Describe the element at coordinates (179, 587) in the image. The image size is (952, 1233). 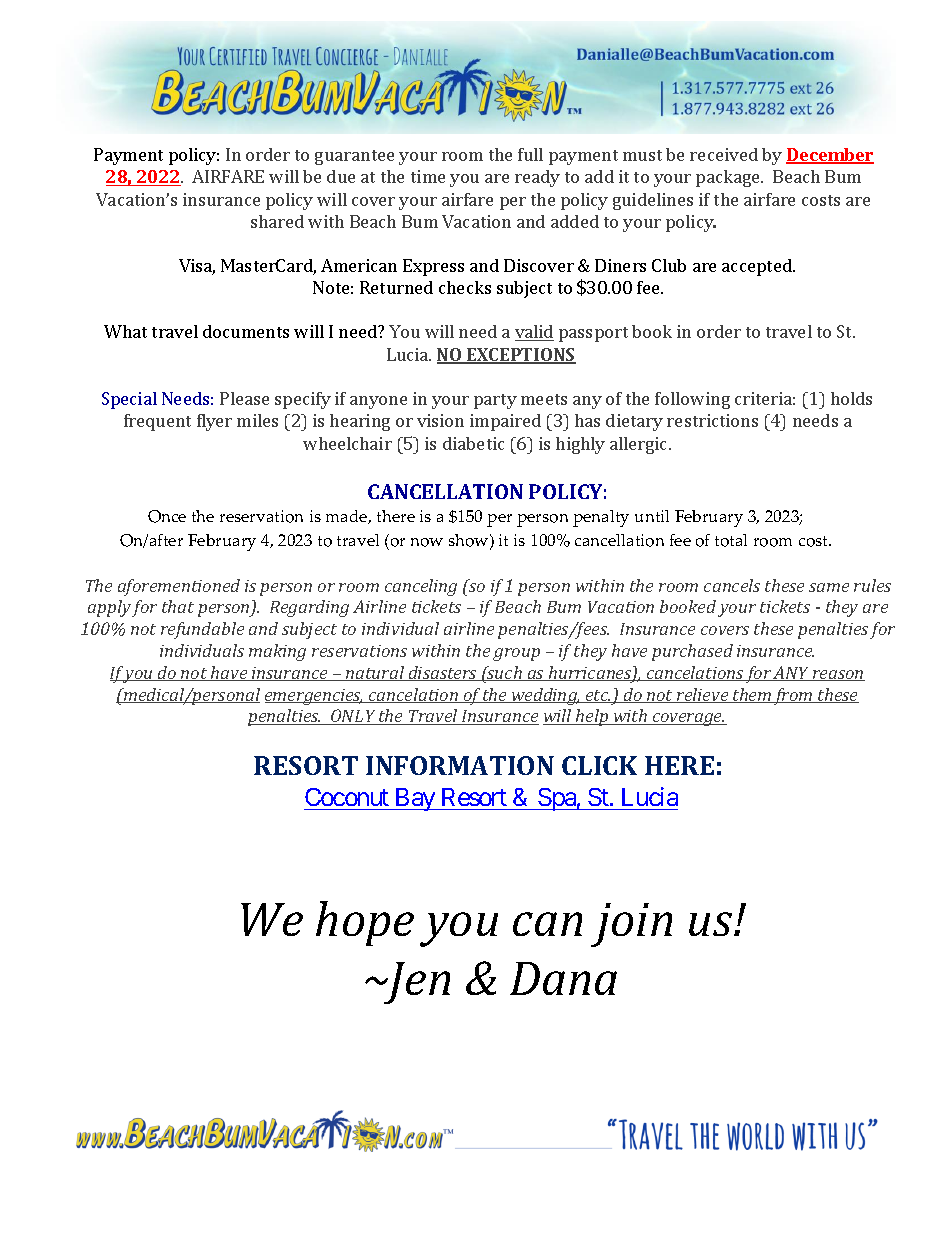
I see `aforementioned` at that location.
